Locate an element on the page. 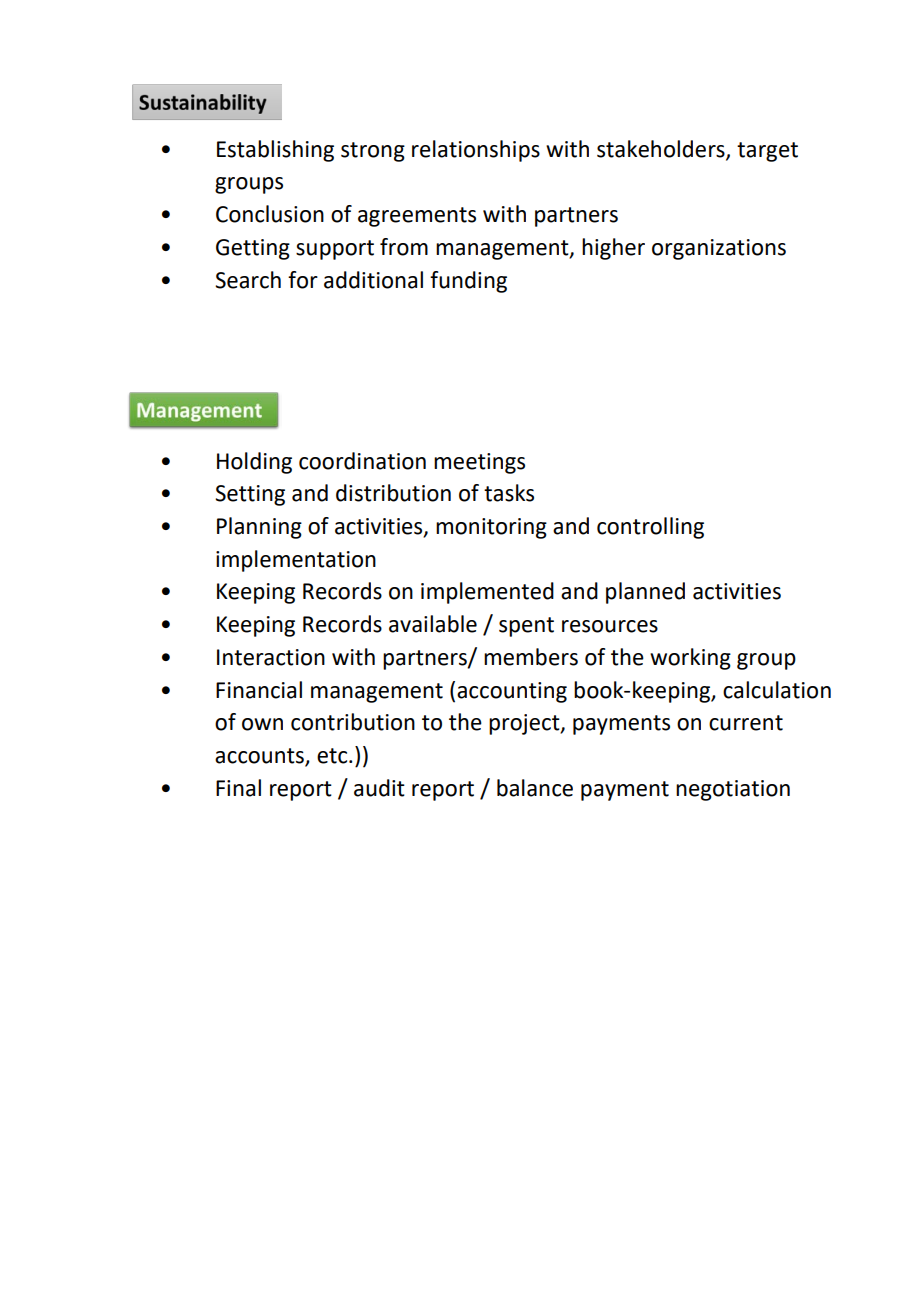 This image has width=924, height=1308. relationships is located at coordinates (476, 151).
